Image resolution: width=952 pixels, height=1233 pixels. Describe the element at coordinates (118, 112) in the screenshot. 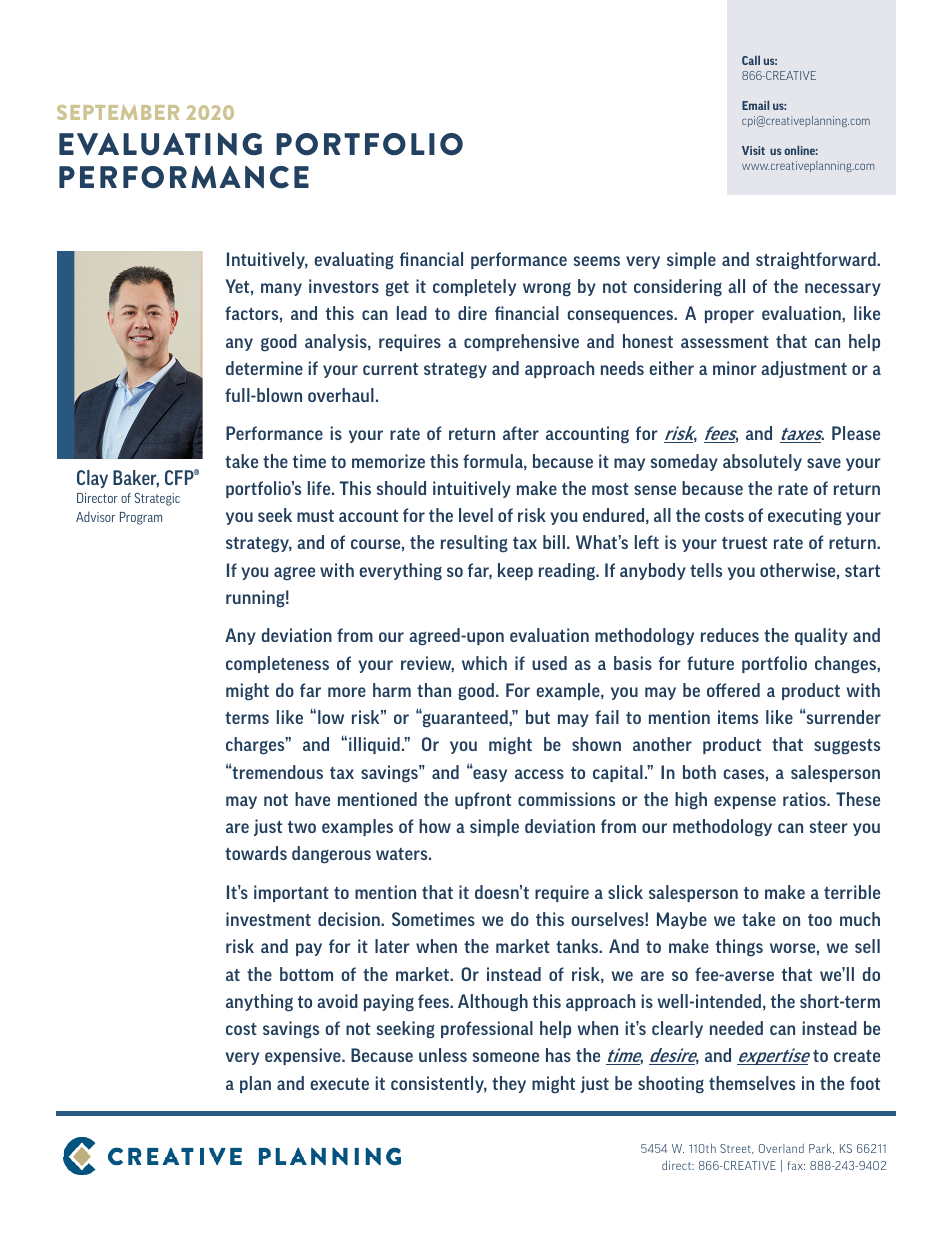

I see `SEPTEMBER` at that location.
